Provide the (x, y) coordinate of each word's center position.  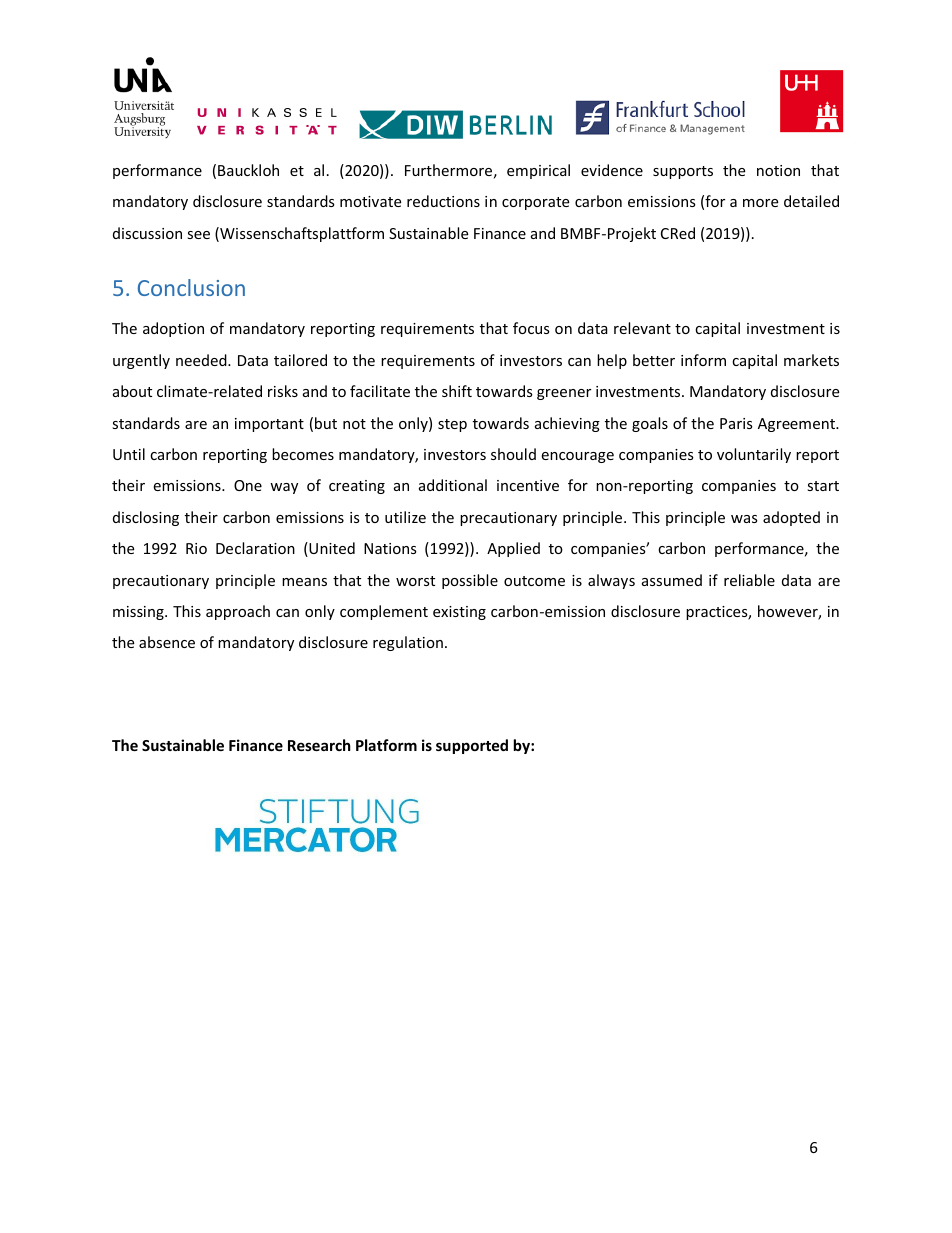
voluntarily (754, 455)
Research (319, 745)
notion (778, 170)
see (198, 235)
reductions (443, 201)
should (513, 454)
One (248, 485)
